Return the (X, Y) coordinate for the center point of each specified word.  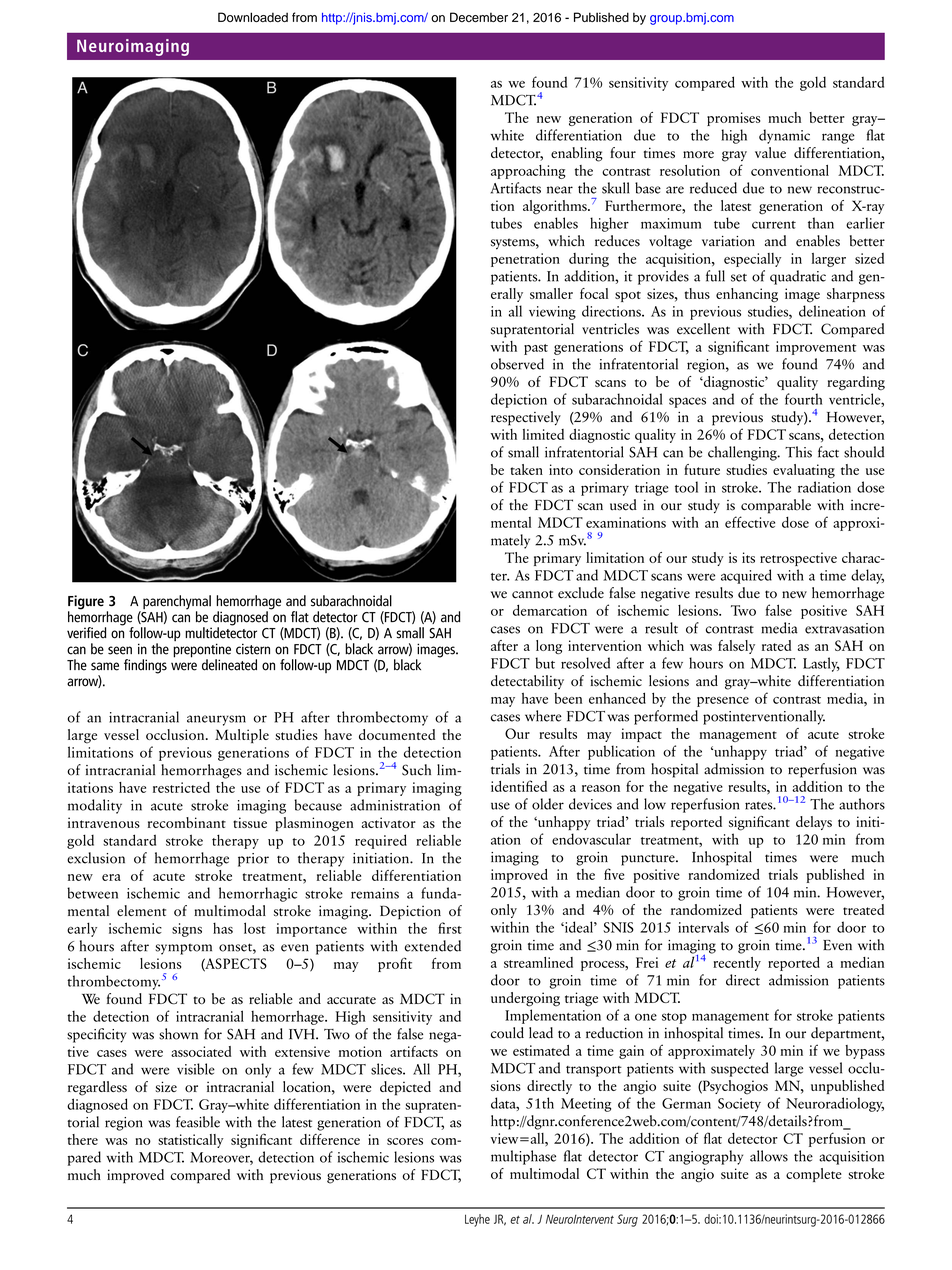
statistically (190, 1141)
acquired (746, 576)
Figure (86, 603)
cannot (532, 594)
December (479, 17)
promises (733, 119)
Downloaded (253, 17)
